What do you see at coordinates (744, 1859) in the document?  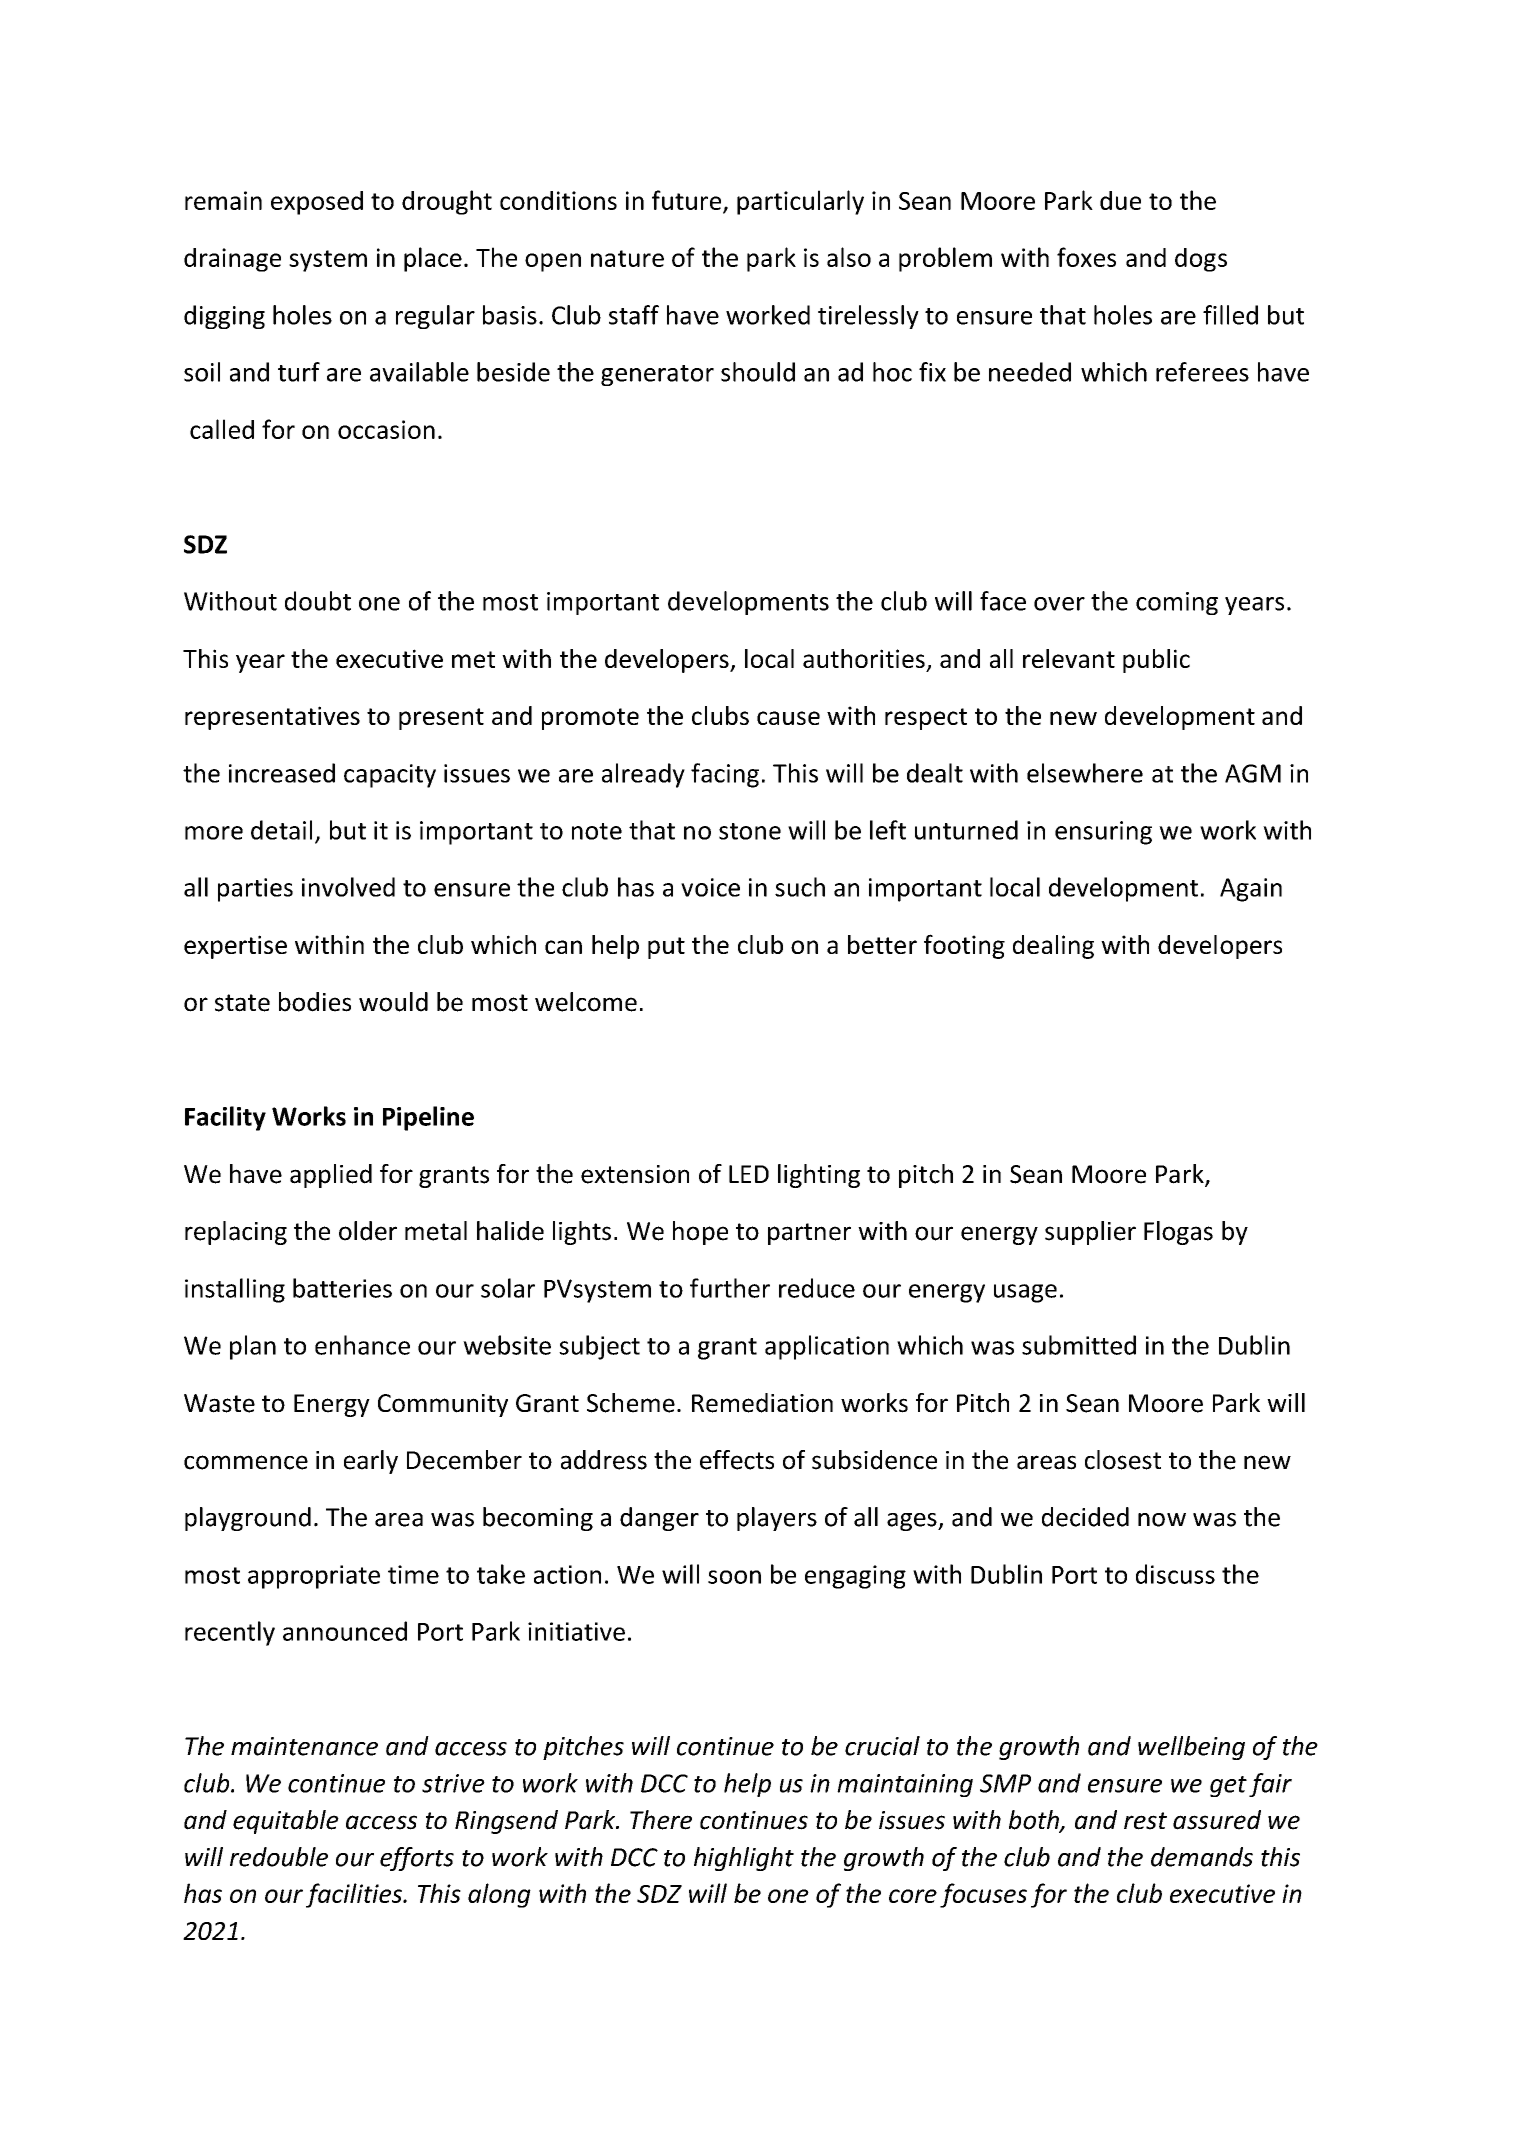 I see `highlight` at bounding box center [744, 1859].
